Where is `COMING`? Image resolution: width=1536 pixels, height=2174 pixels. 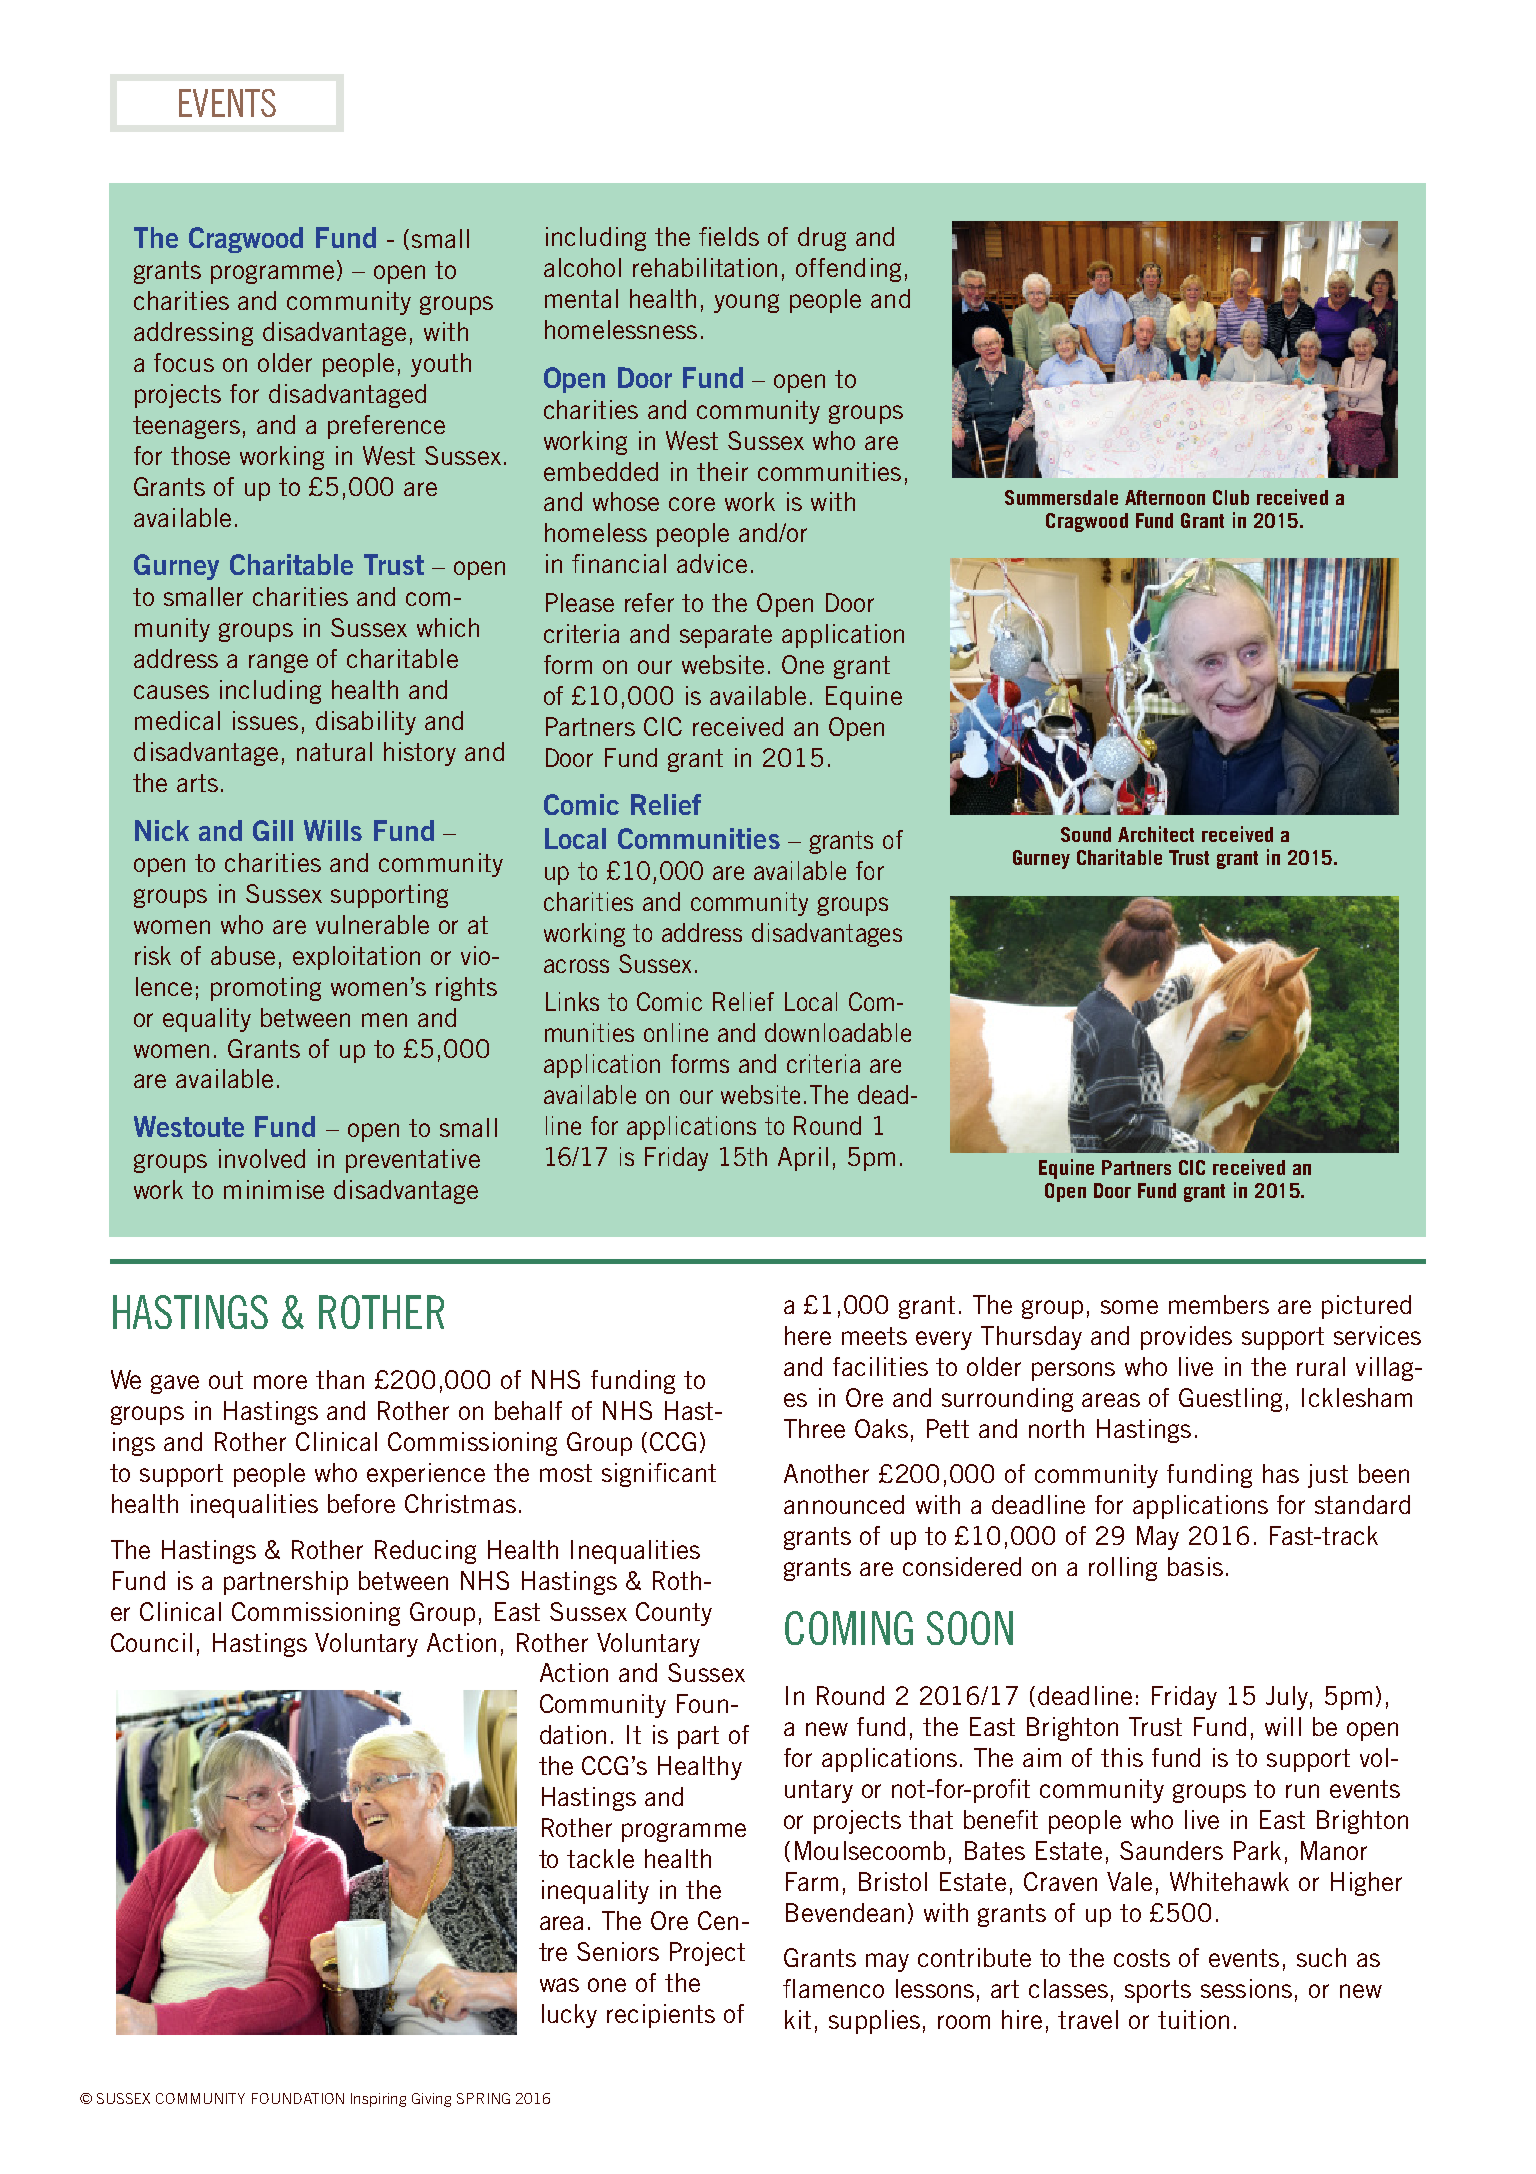 COMING is located at coordinates (849, 1628).
